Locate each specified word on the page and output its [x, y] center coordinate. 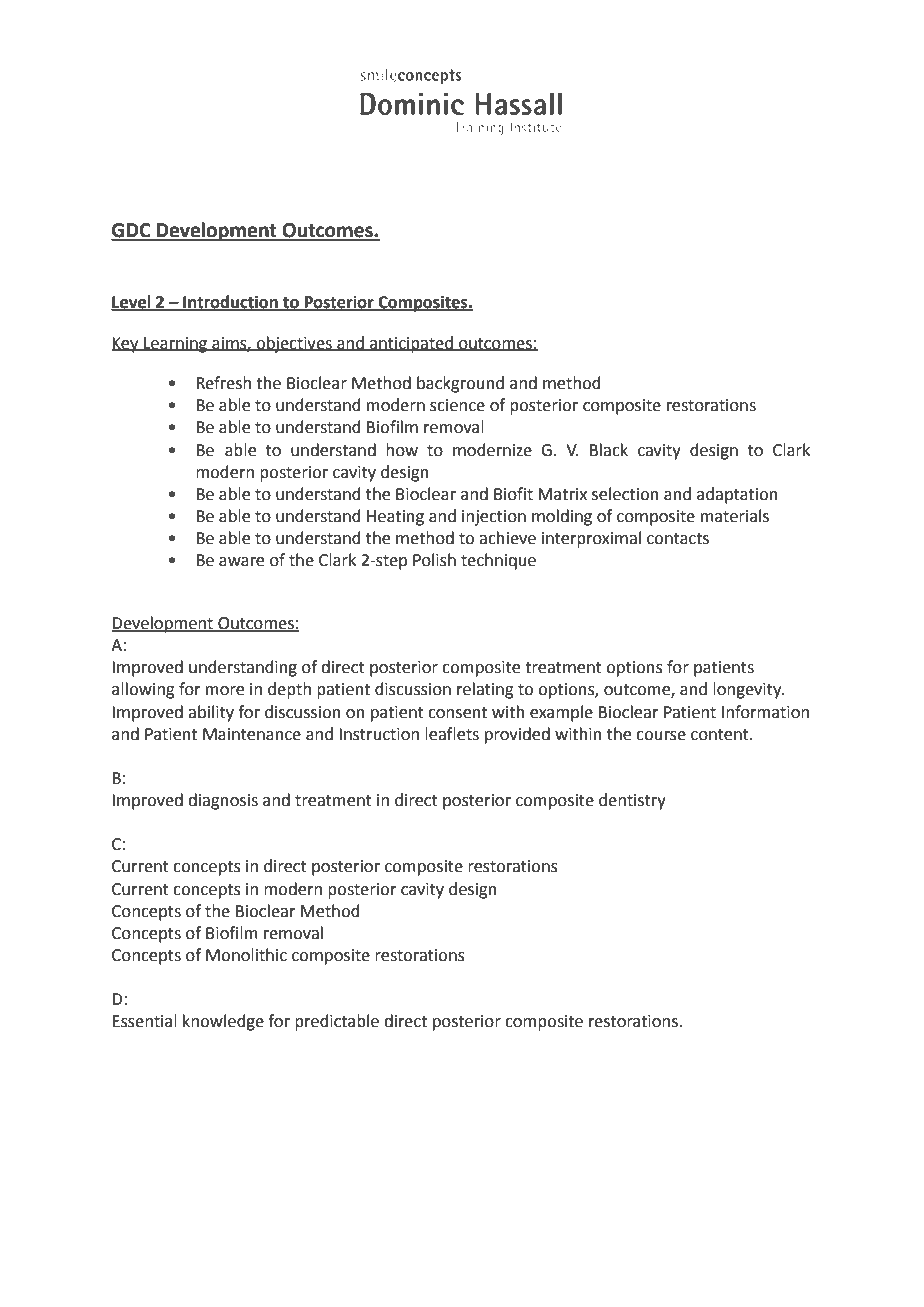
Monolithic [246, 955]
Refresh [223, 383]
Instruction [379, 734]
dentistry [632, 801]
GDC [132, 231]
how [402, 450]
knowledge [223, 1022]
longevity [748, 690]
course [661, 736]
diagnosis [223, 801]
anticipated [411, 344]
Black [609, 450]
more [225, 691]
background [460, 384]
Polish [434, 560]
